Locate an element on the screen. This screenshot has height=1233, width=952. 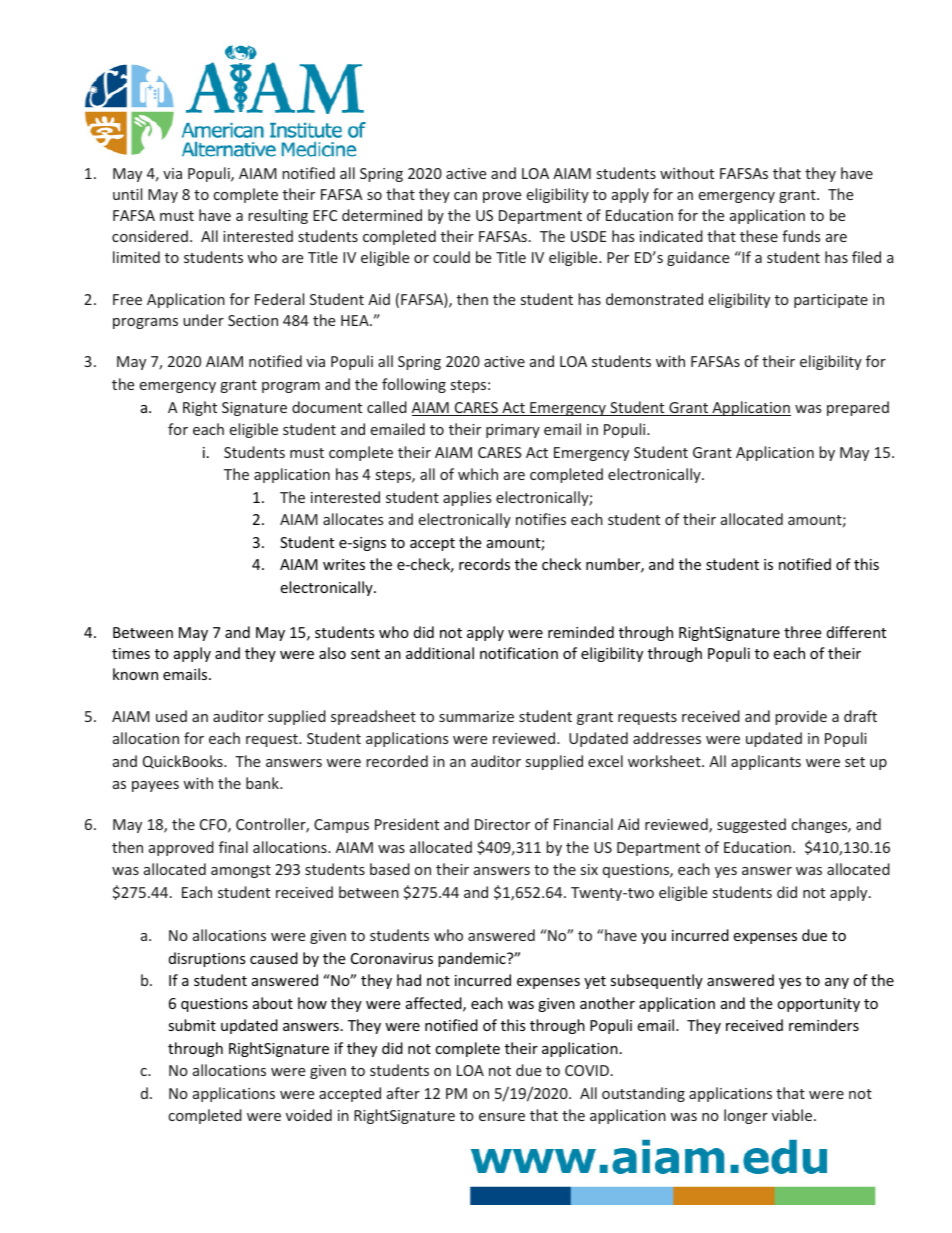
ensure is located at coordinates (502, 1117).
